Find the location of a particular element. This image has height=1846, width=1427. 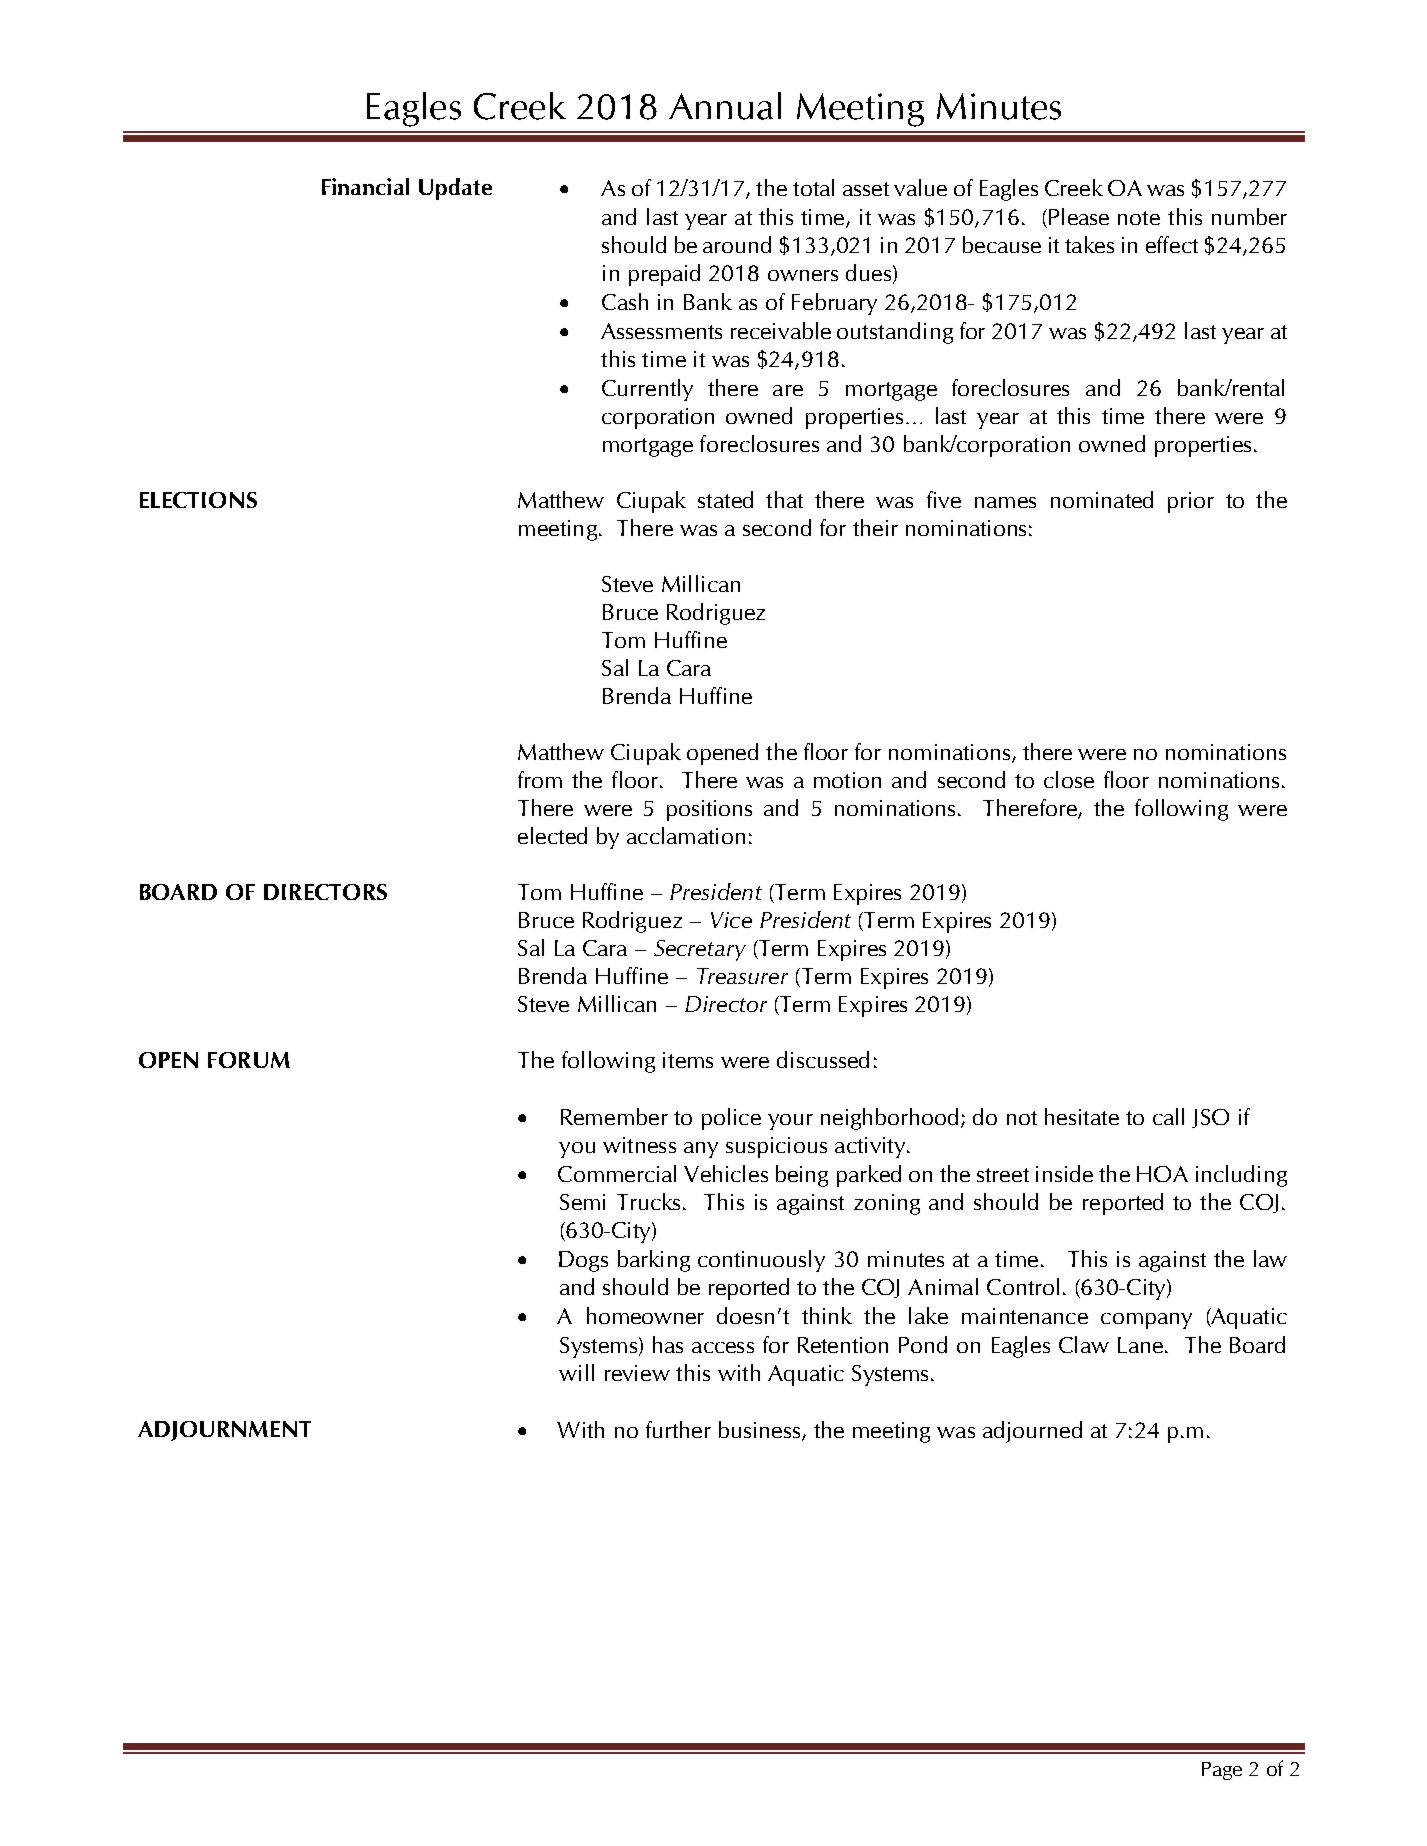

ELECTIONS is located at coordinates (198, 500).
